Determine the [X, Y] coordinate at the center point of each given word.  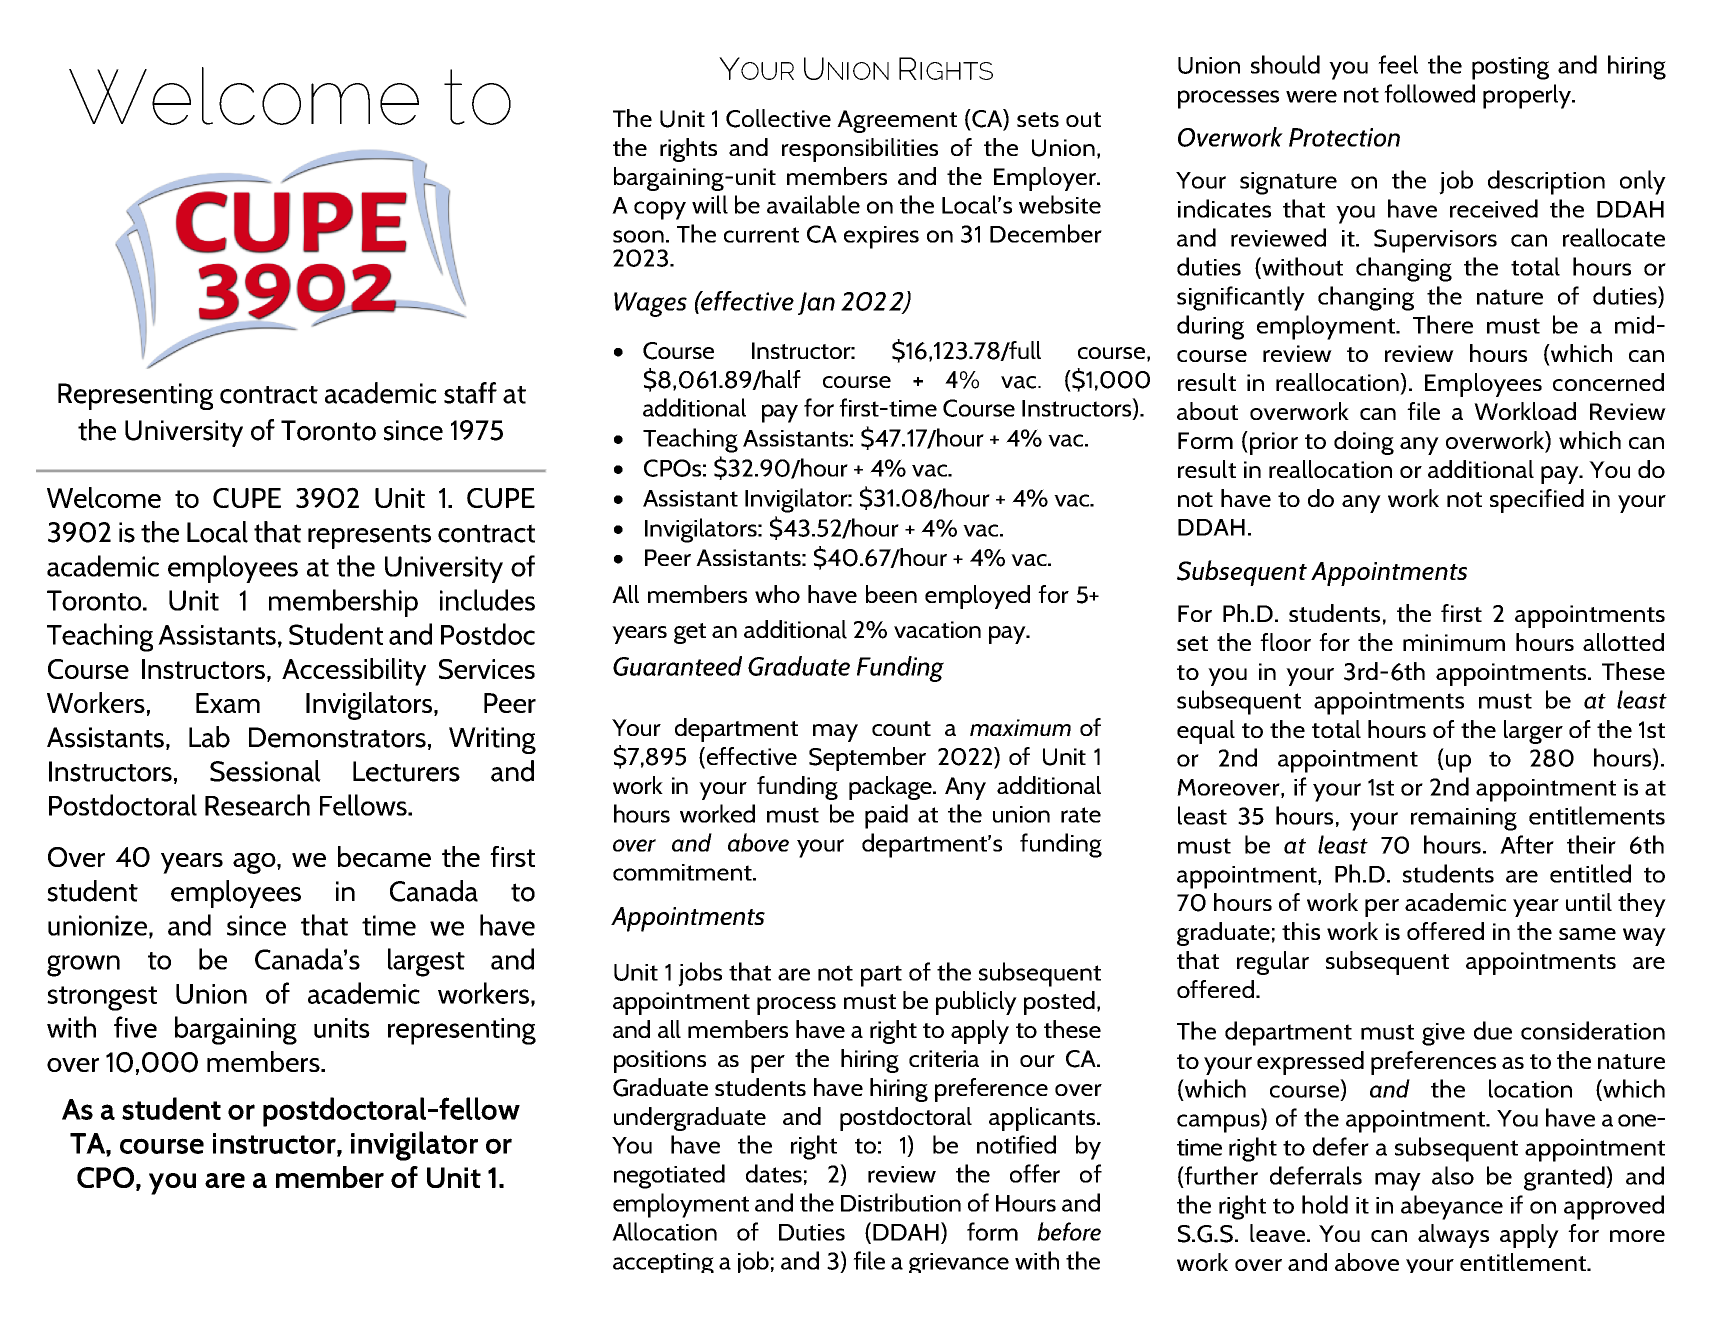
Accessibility [354, 672]
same [1587, 934]
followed [1429, 93]
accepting [663, 1263]
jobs [700, 974]
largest [426, 962]
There [1443, 324]
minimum [1454, 642]
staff [470, 393]
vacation [937, 629]
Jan [816, 303]
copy [660, 210]
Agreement [897, 121]
